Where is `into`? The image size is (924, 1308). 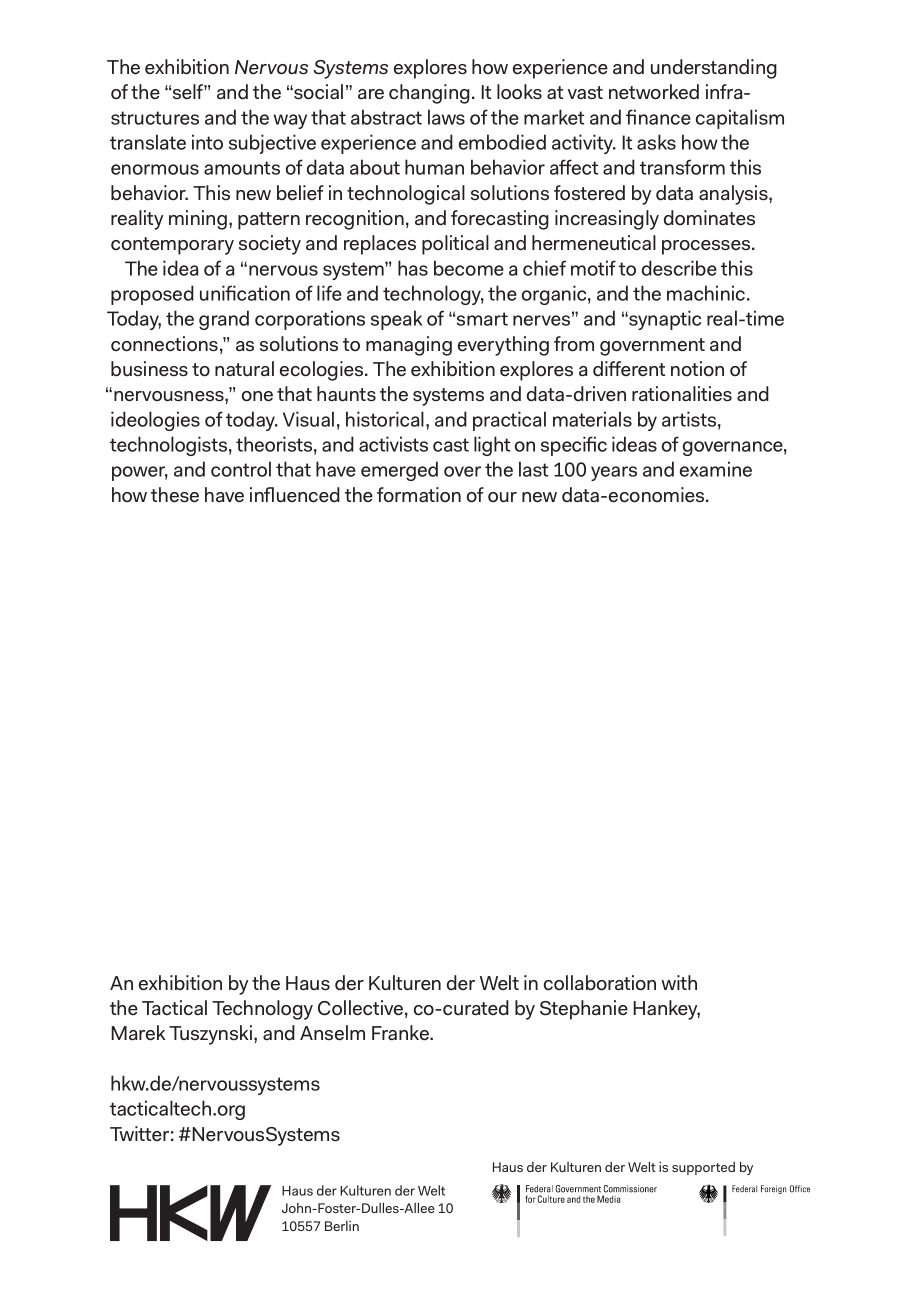 into is located at coordinates (207, 142).
